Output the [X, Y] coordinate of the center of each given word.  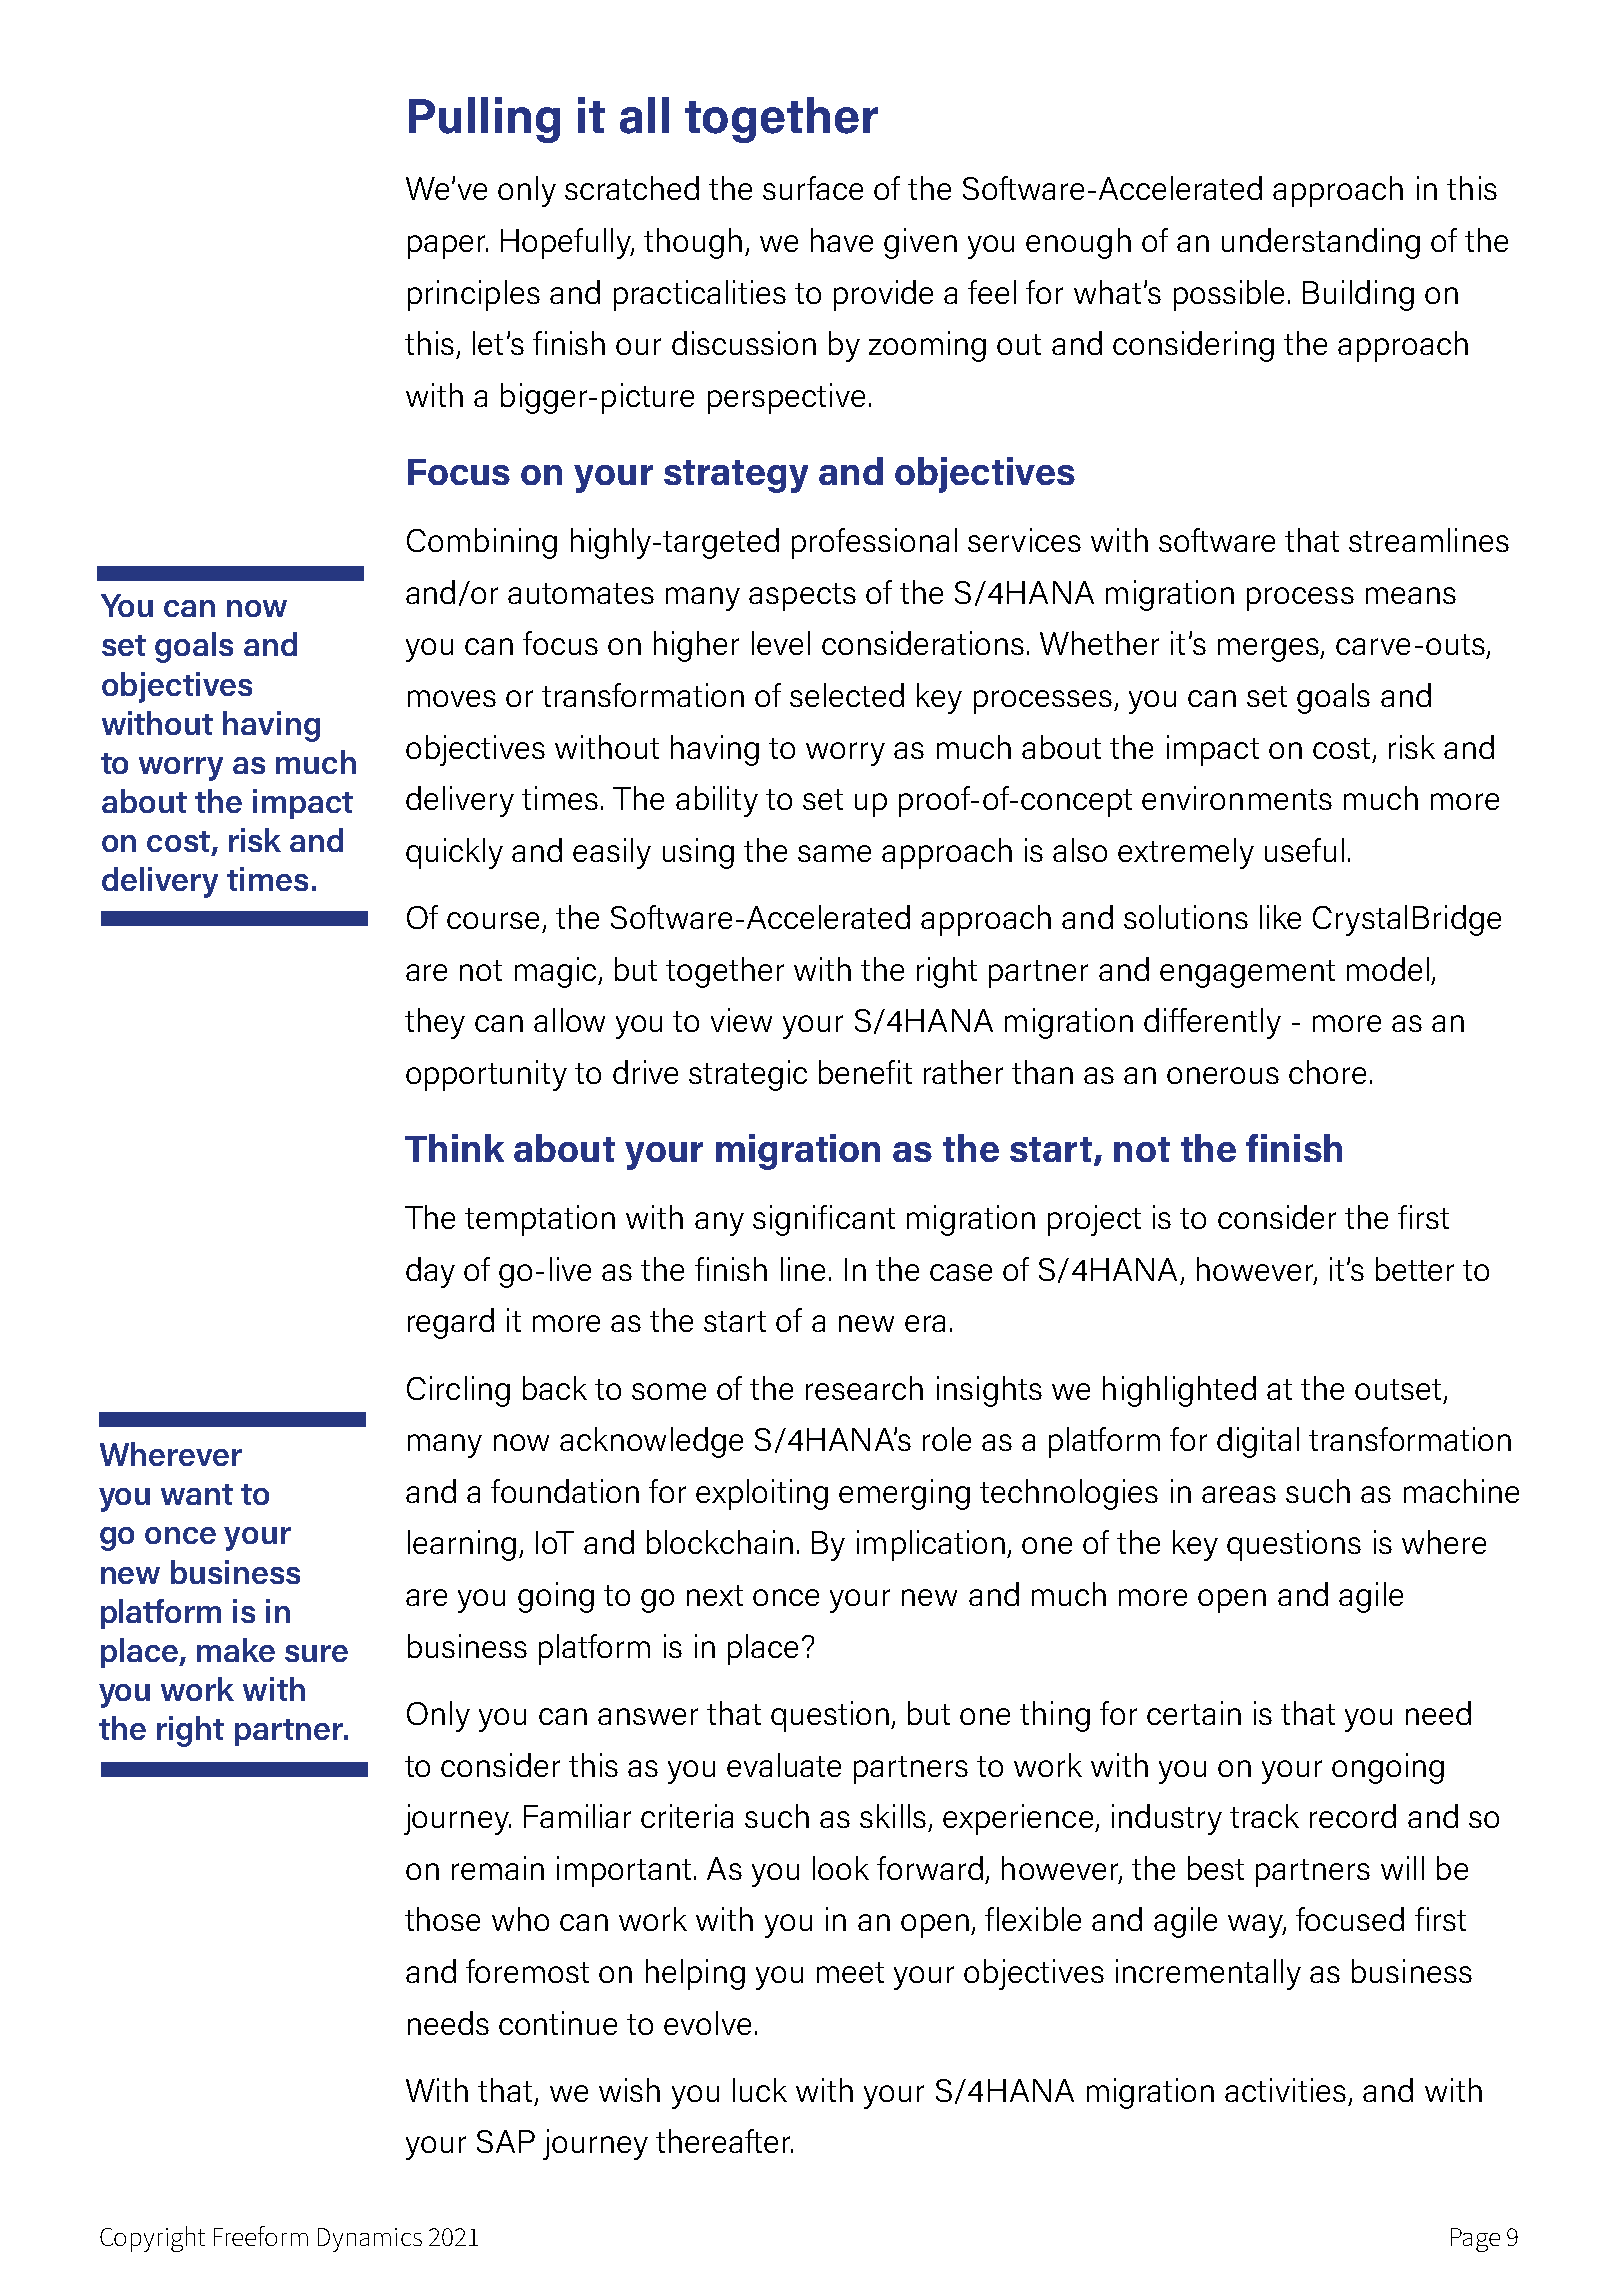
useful [1304, 850]
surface [813, 188]
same [834, 853]
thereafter [724, 2141]
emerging [904, 1494]
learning [462, 1545]
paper [448, 247]
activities [1285, 2090]
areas [1239, 1494]
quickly [454, 853]
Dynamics [370, 2240]
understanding [1321, 243]
